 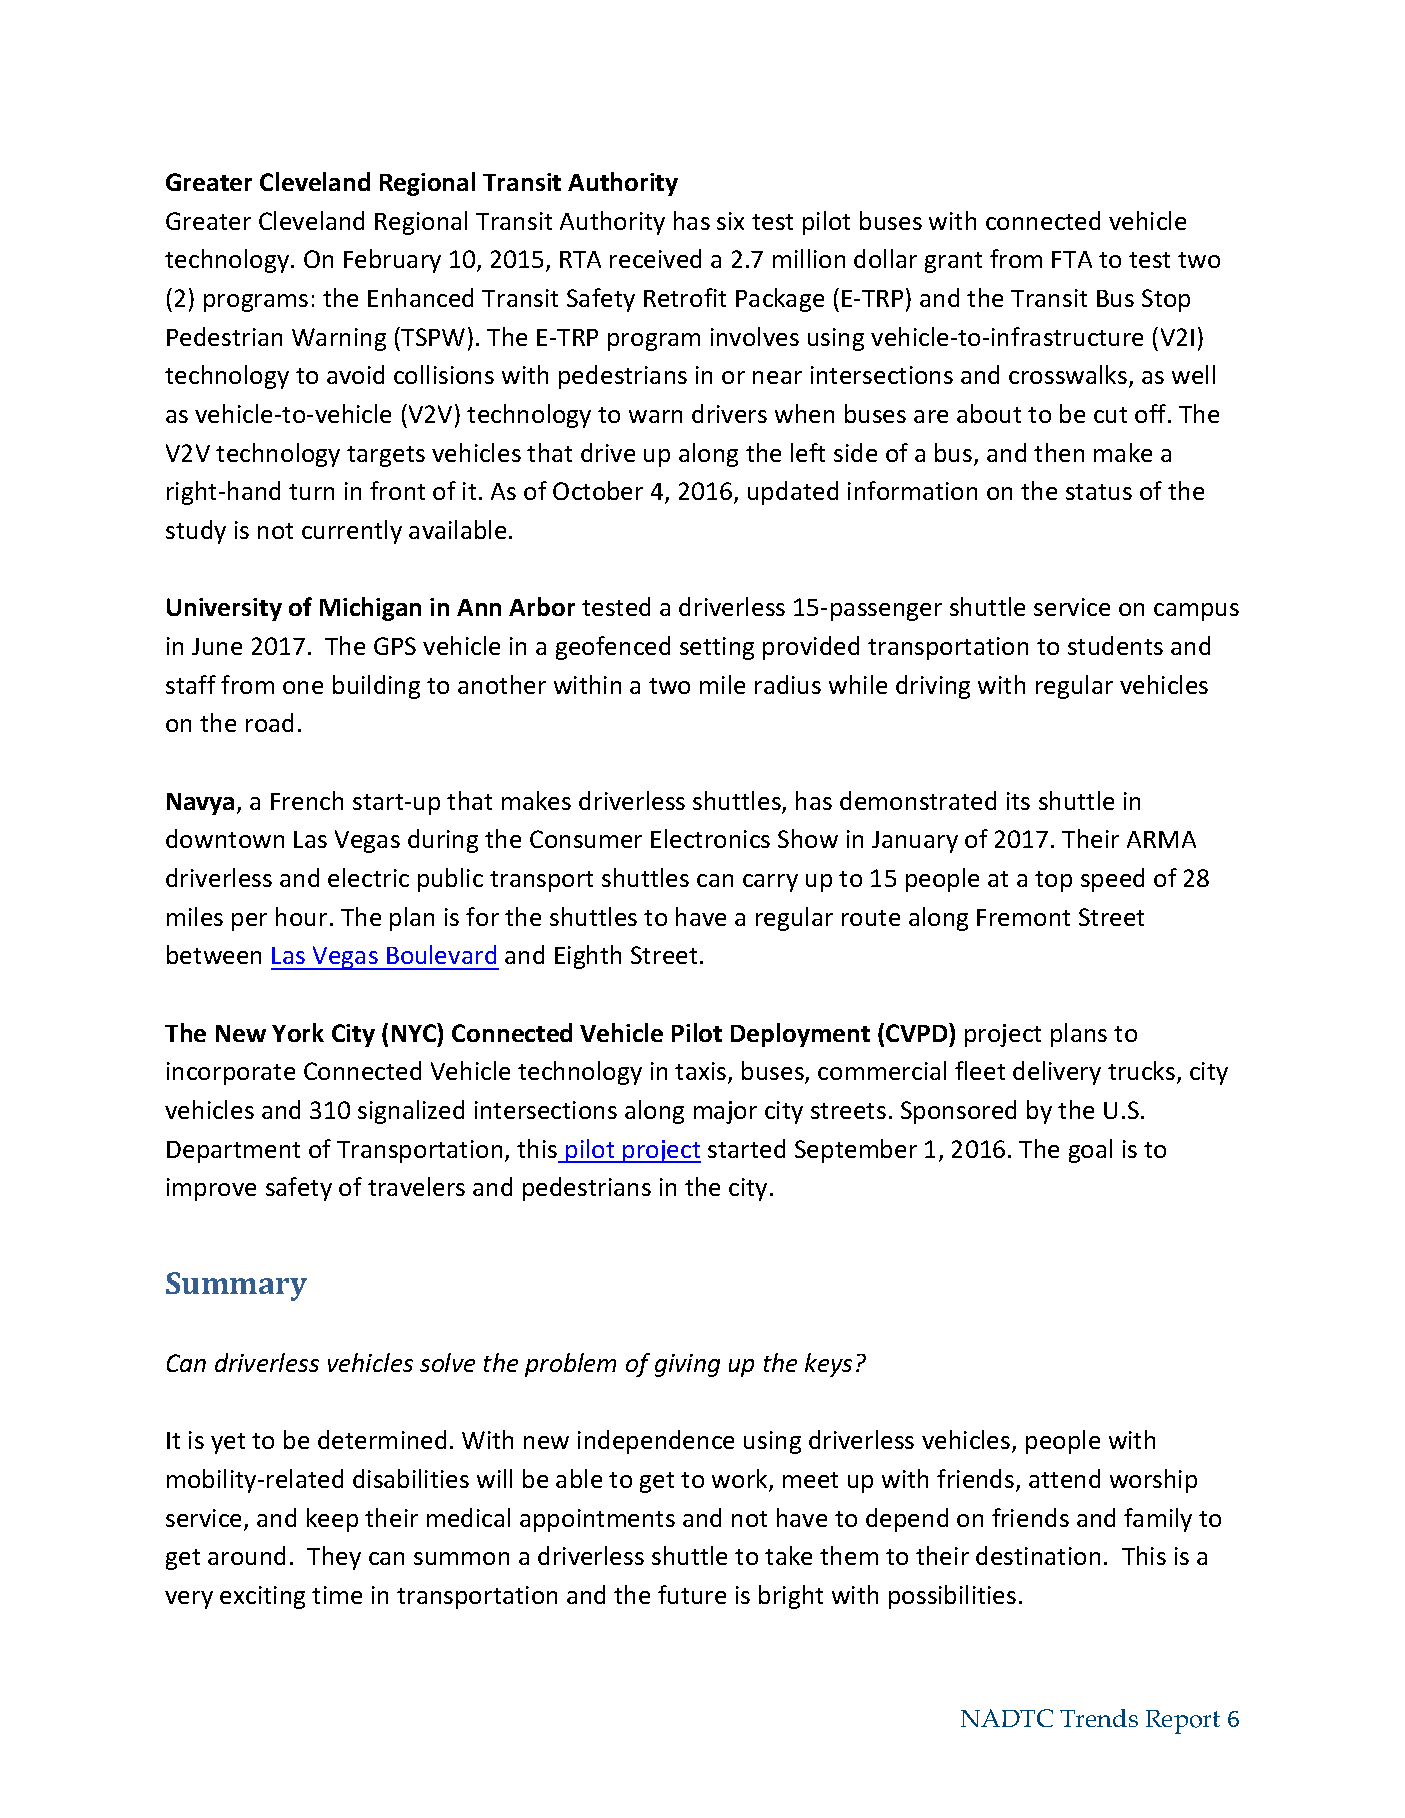 What do you see at coordinates (710, 838) in the image?
I see `Electronics` at bounding box center [710, 838].
